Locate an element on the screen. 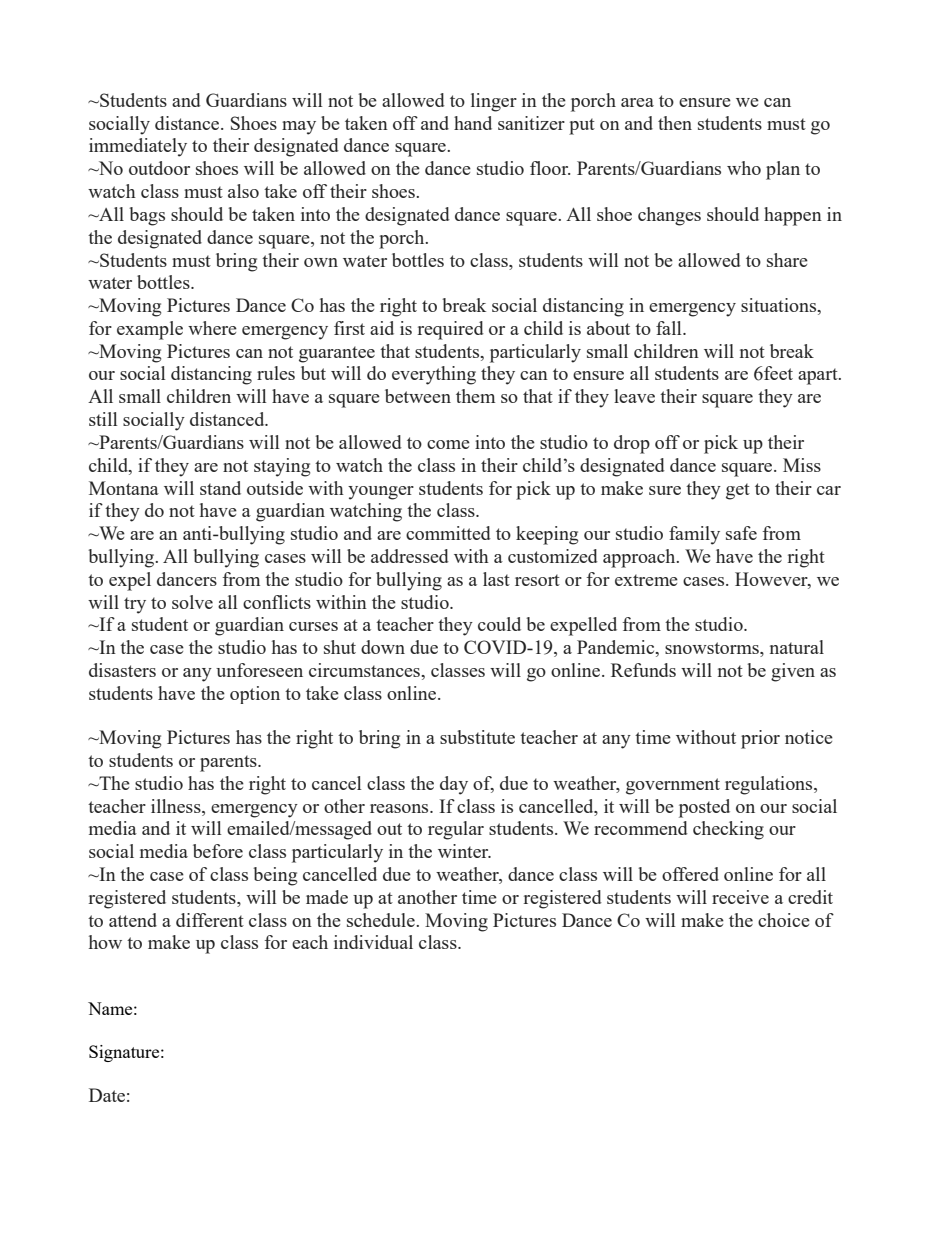 The image size is (952, 1233). required is located at coordinates (451, 330).
